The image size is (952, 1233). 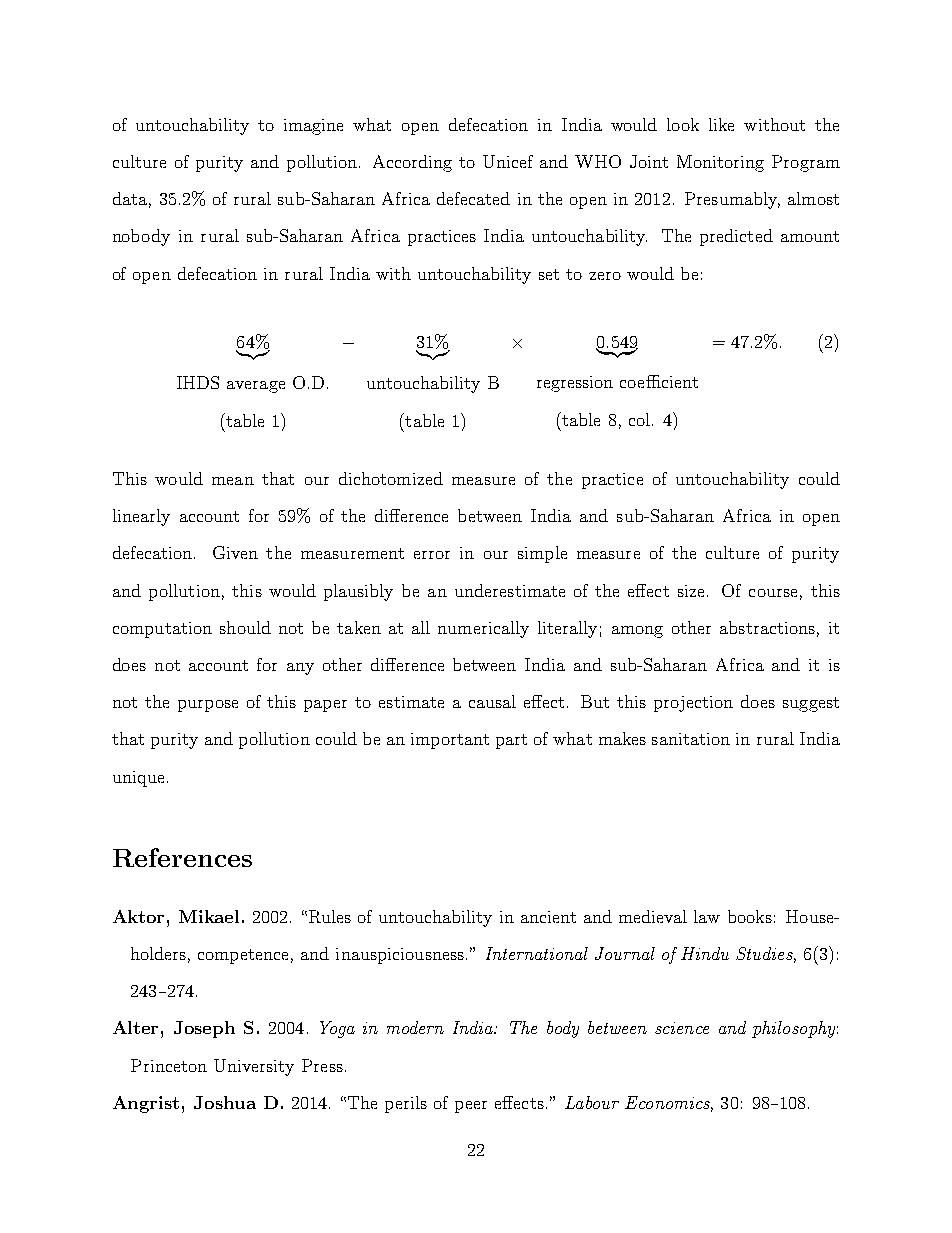 What do you see at coordinates (233, 481) in the image?
I see `mean` at bounding box center [233, 481].
